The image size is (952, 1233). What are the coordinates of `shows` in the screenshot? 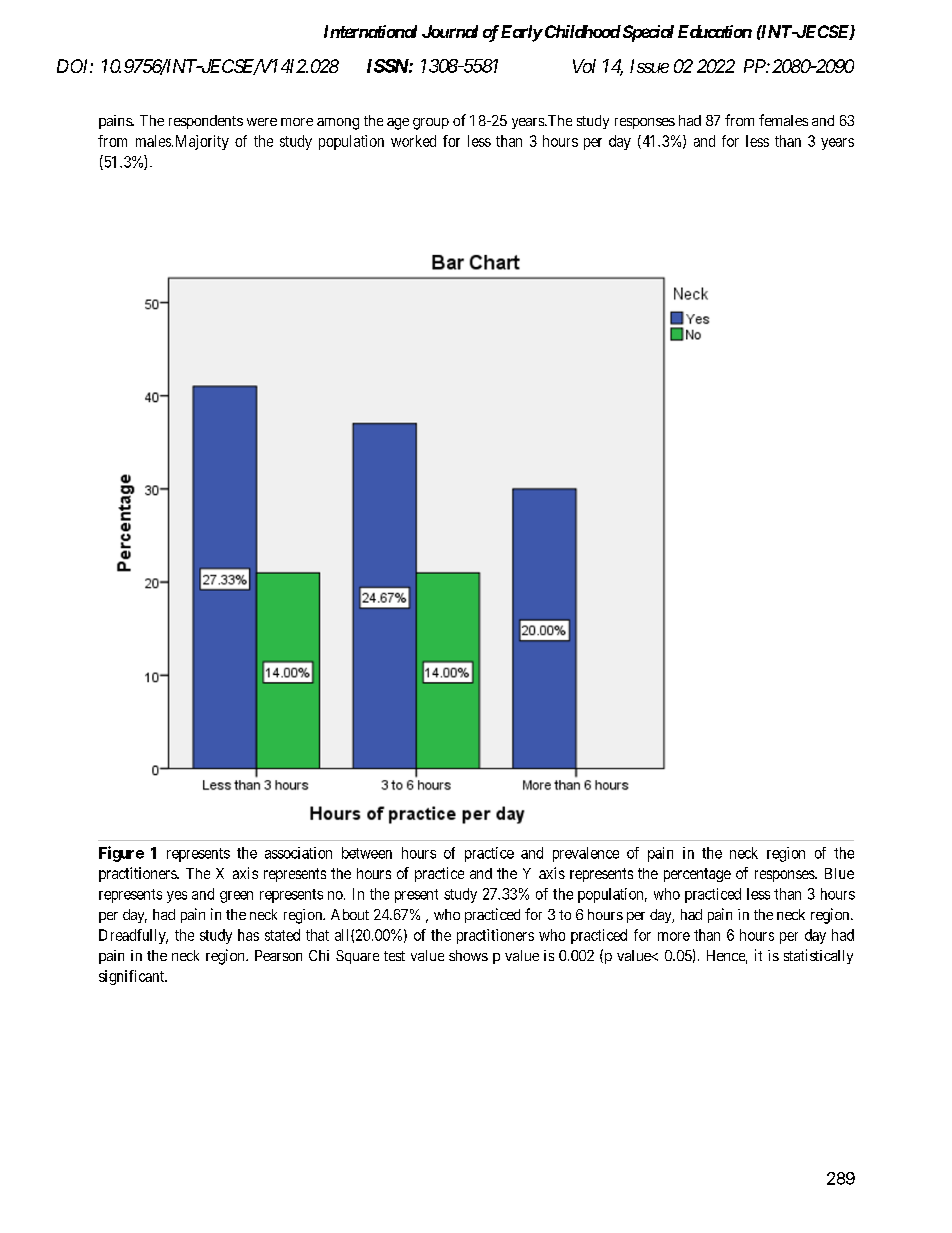 It's located at (468, 955).
